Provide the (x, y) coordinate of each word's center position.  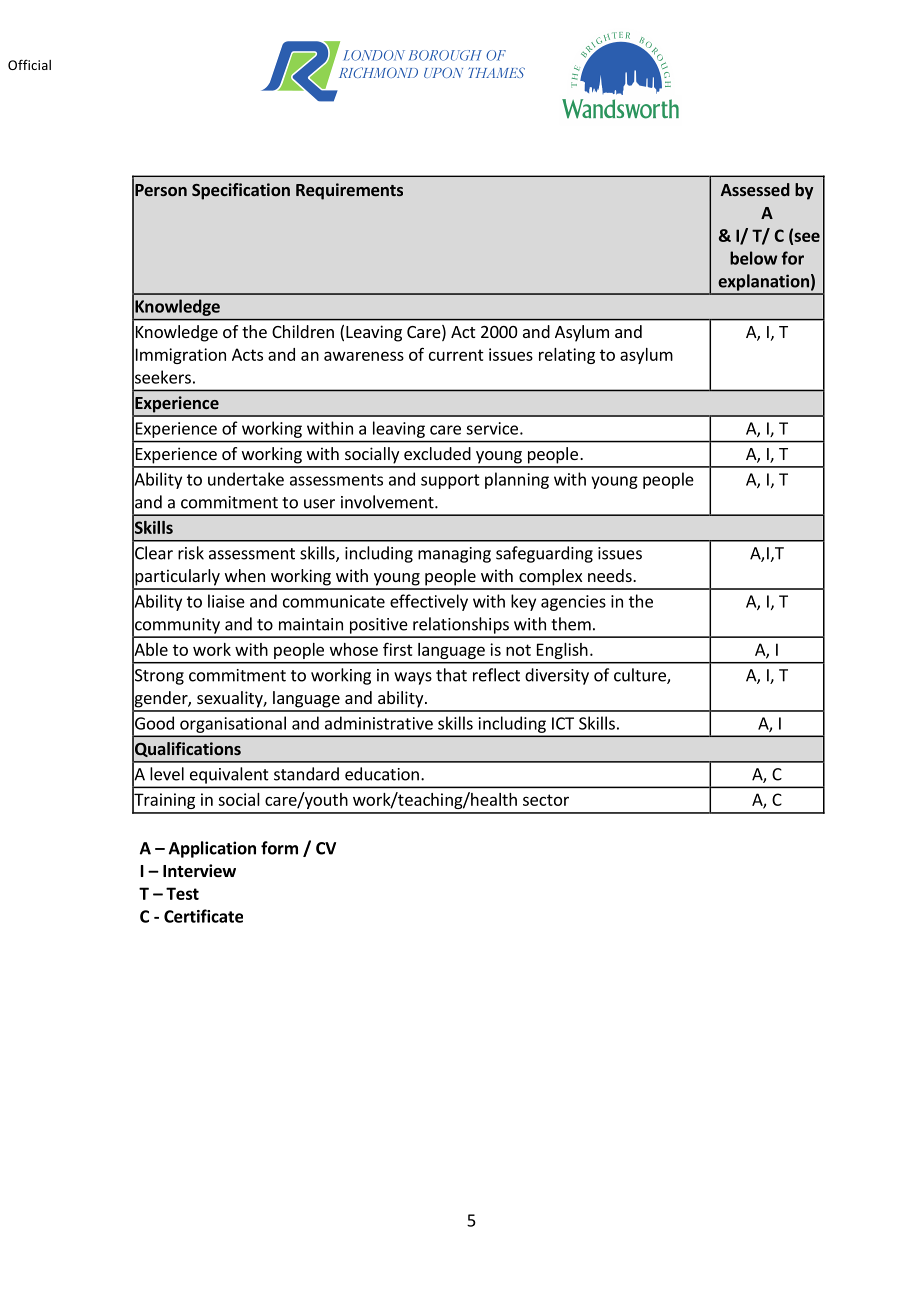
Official (29, 64)
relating (567, 356)
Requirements (349, 191)
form (279, 848)
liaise (226, 601)
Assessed (755, 189)
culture (641, 676)
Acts (247, 354)
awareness (364, 356)
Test (182, 893)
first (398, 649)
